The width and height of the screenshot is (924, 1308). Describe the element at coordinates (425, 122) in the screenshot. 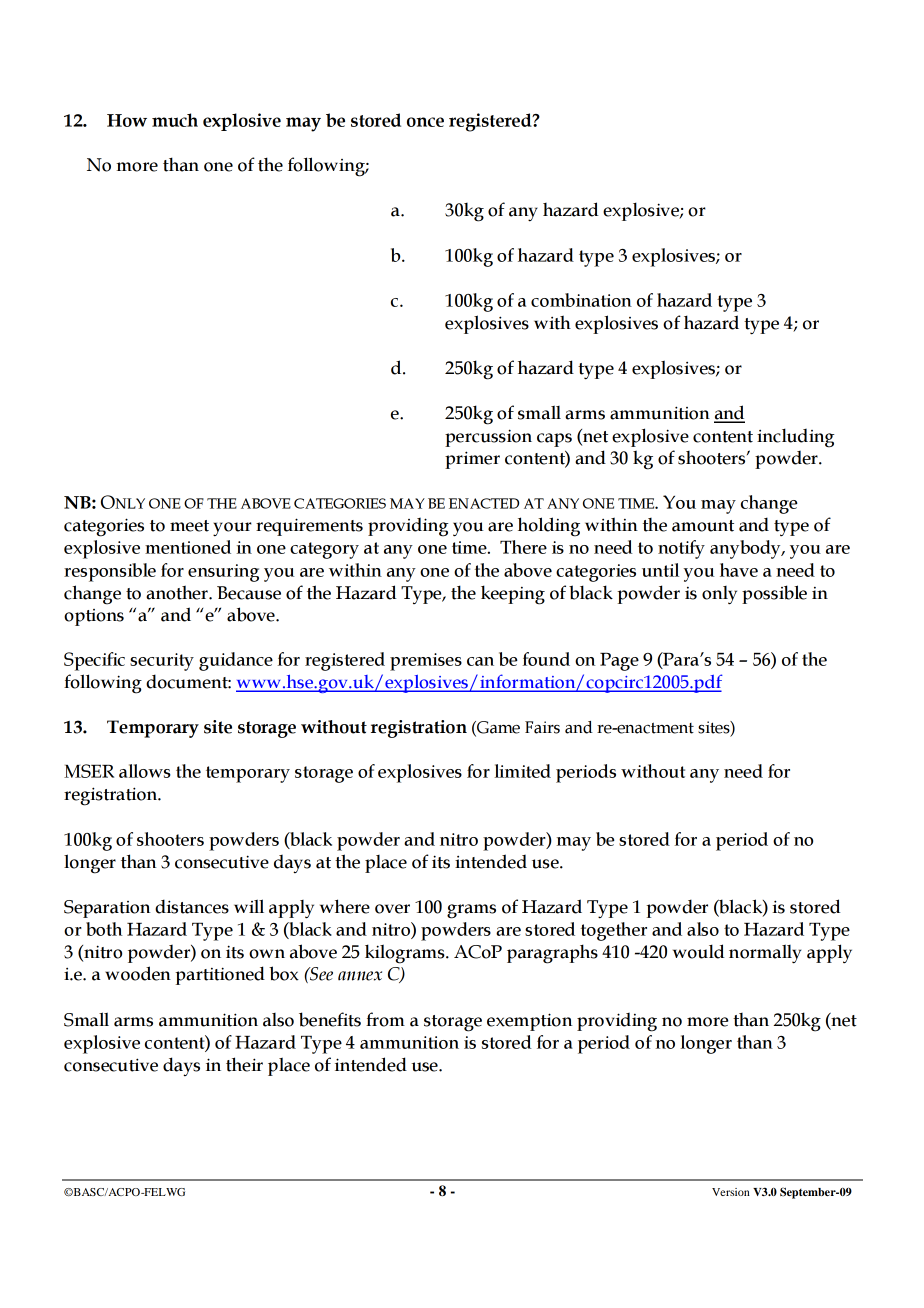

I see `once` at that location.
